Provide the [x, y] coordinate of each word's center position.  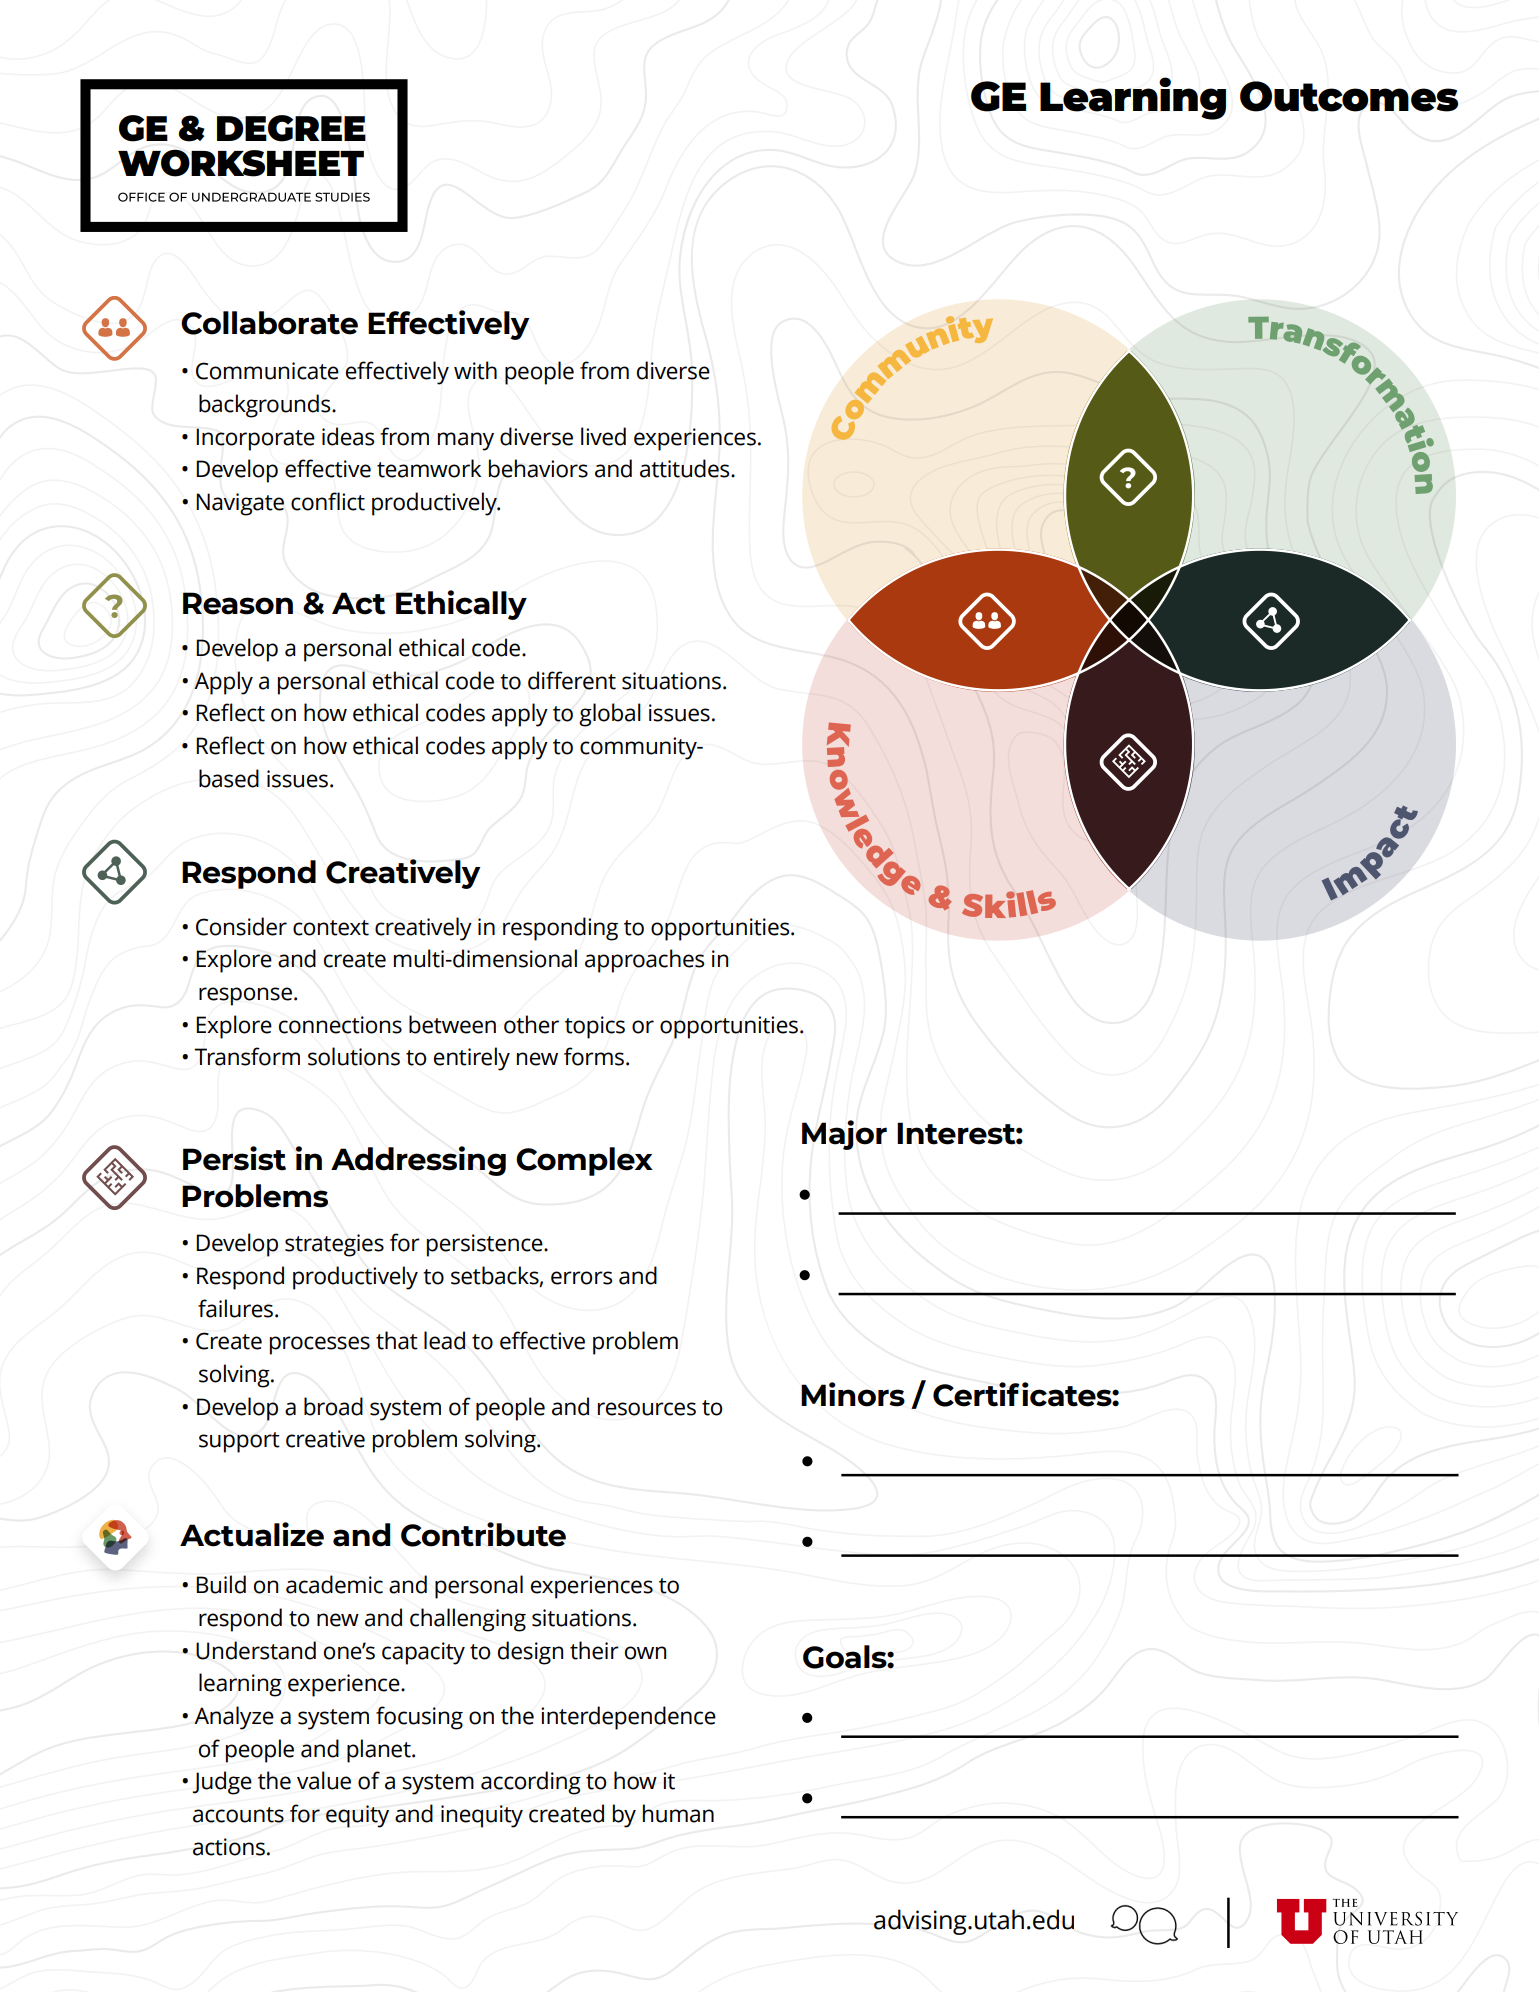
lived [603, 436]
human [678, 1813]
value [324, 1780]
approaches [644, 961]
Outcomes [1349, 96]
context [331, 928]
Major [844, 1135]
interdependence [628, 1718]
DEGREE [291, 128]
